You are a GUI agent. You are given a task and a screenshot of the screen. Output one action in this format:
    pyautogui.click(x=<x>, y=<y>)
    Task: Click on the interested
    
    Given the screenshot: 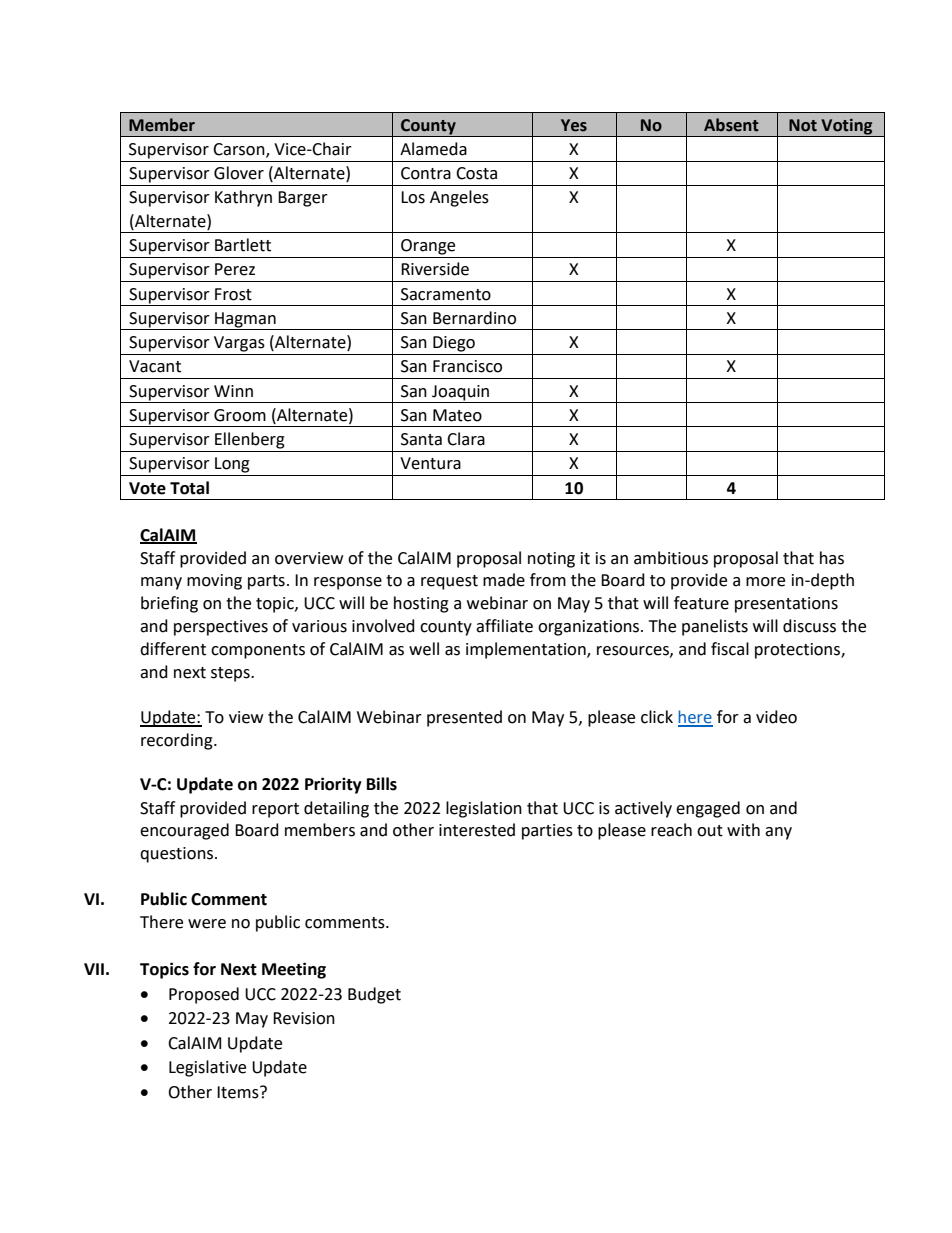 What is the action you would take?
    pyautogui.click(x=477, y=830)
